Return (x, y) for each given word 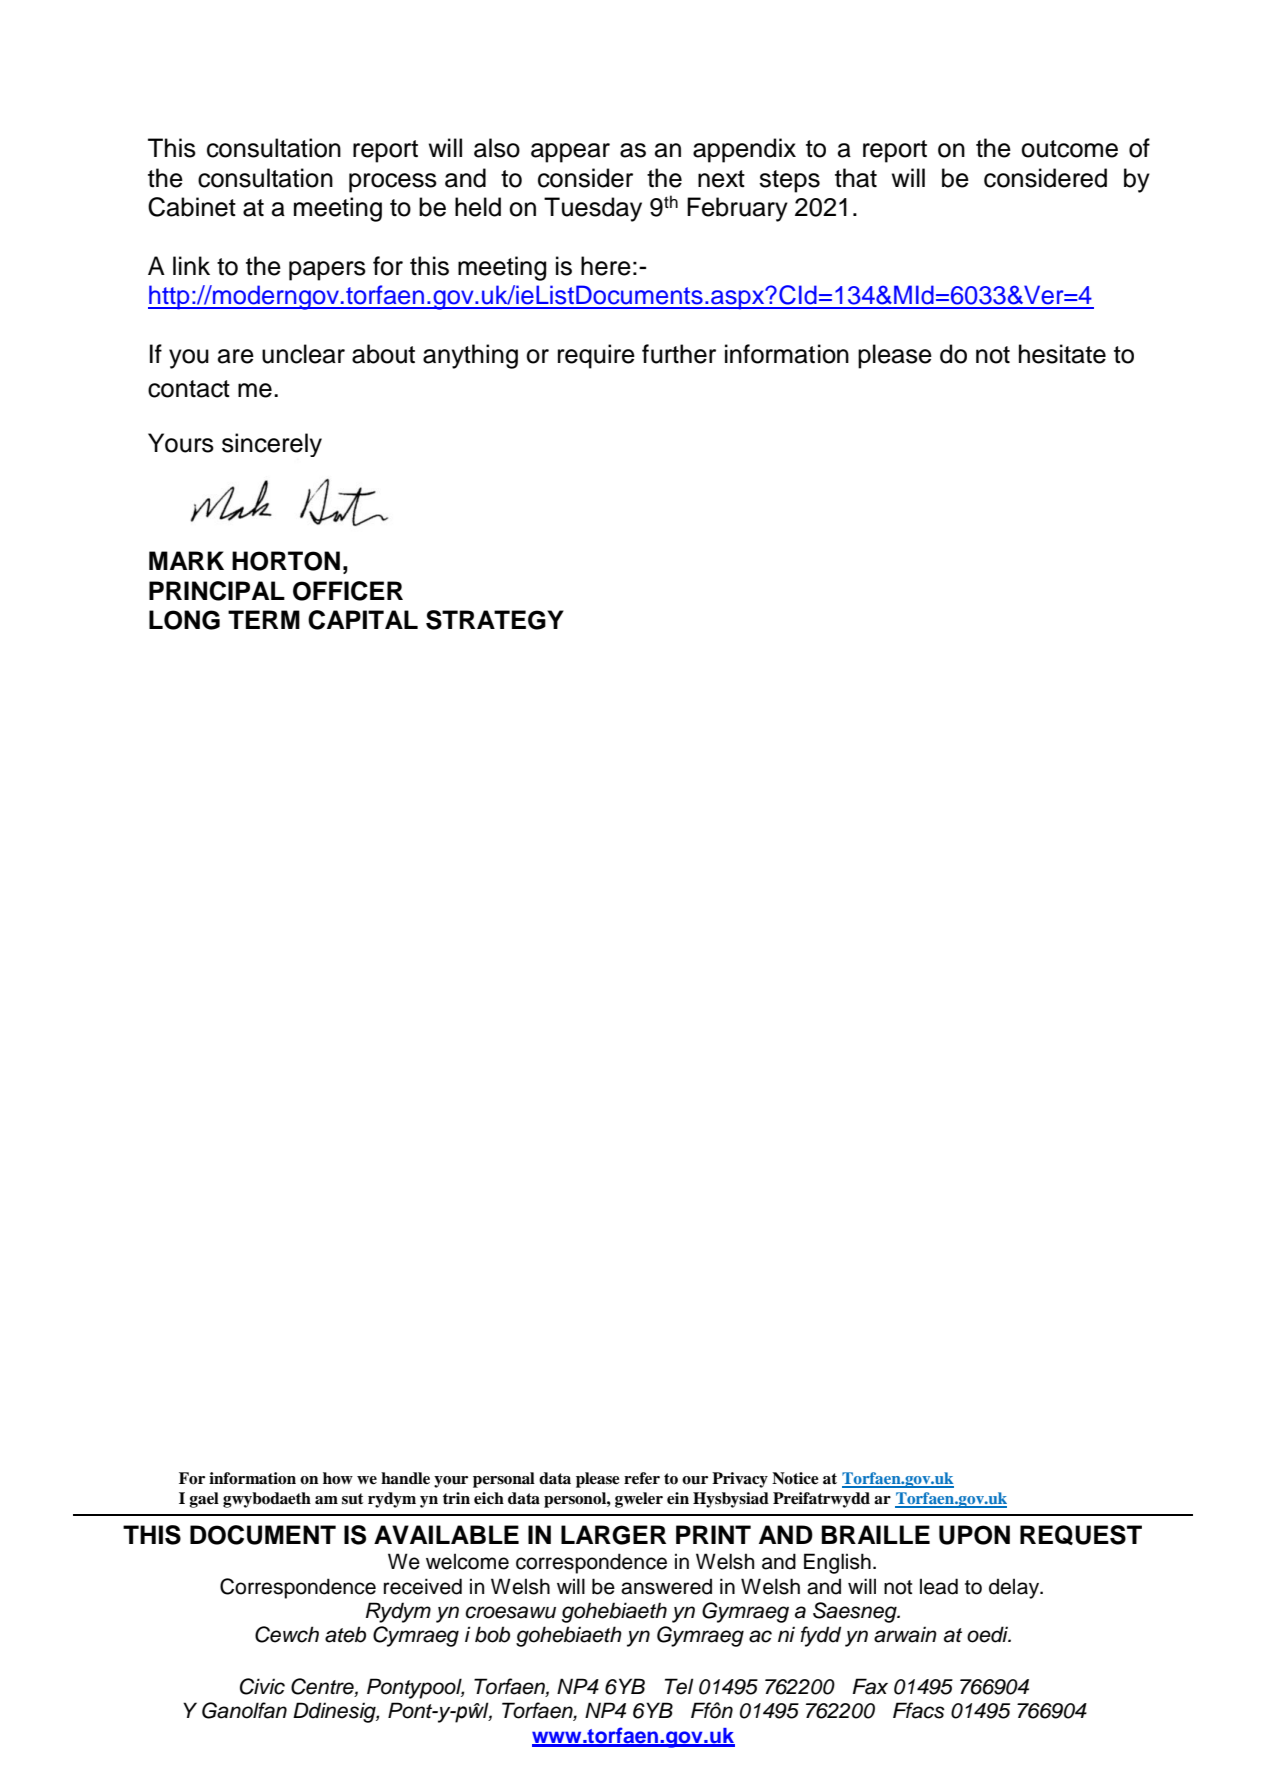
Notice (795, 1478)
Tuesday (593, 209)
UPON (974, 1535)
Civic (262, 1686)
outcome (1069, 149)
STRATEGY (495, 620)
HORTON (286, 561)
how (338, 1478)
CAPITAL (363, 620)
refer (642, 1478)
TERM (264, 619)
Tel (679, 1686)
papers (327, 271)
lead (939, 1586)
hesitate (1062, 354)
